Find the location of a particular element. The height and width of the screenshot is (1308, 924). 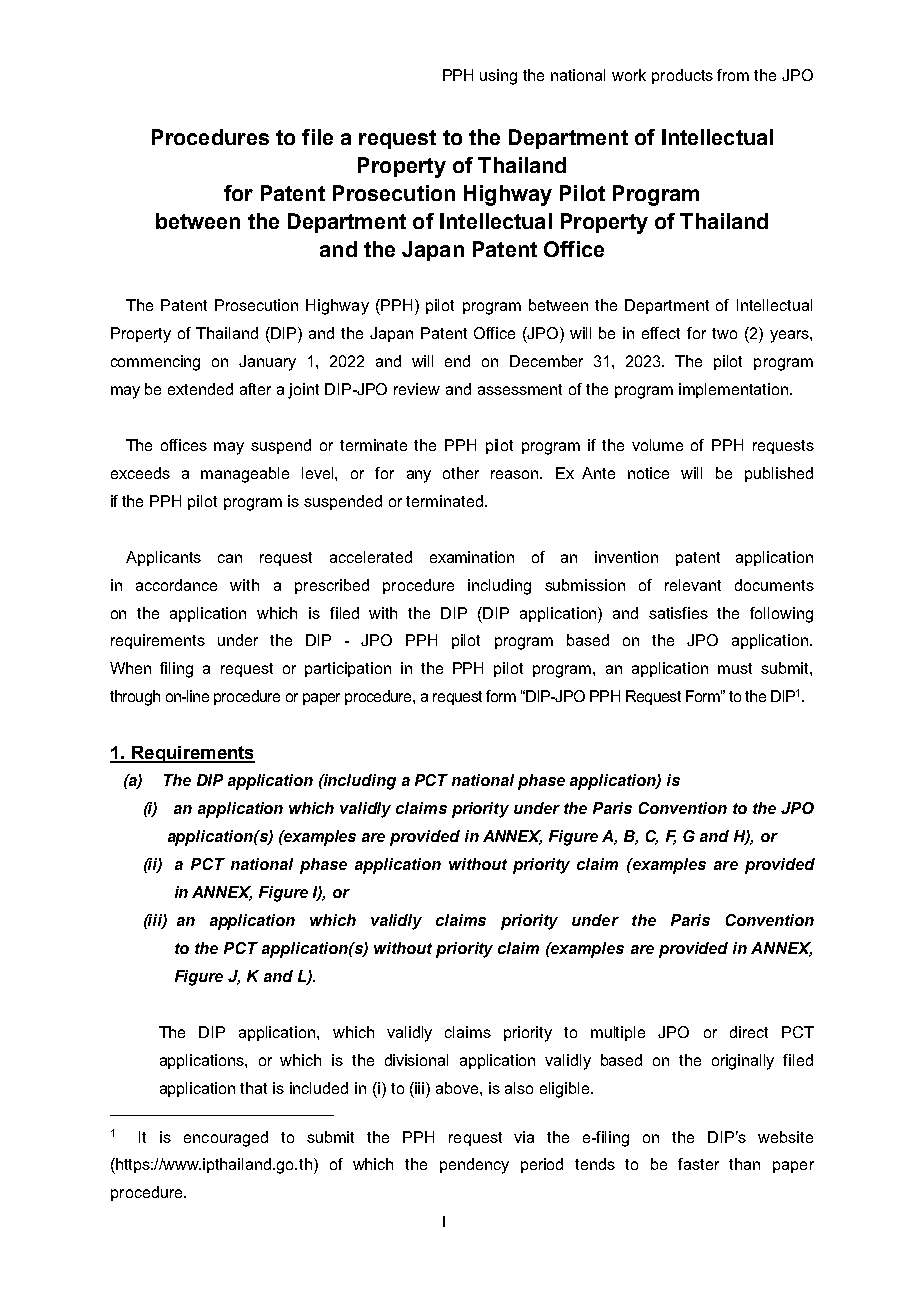

work is located at coordinates (629, 75).
